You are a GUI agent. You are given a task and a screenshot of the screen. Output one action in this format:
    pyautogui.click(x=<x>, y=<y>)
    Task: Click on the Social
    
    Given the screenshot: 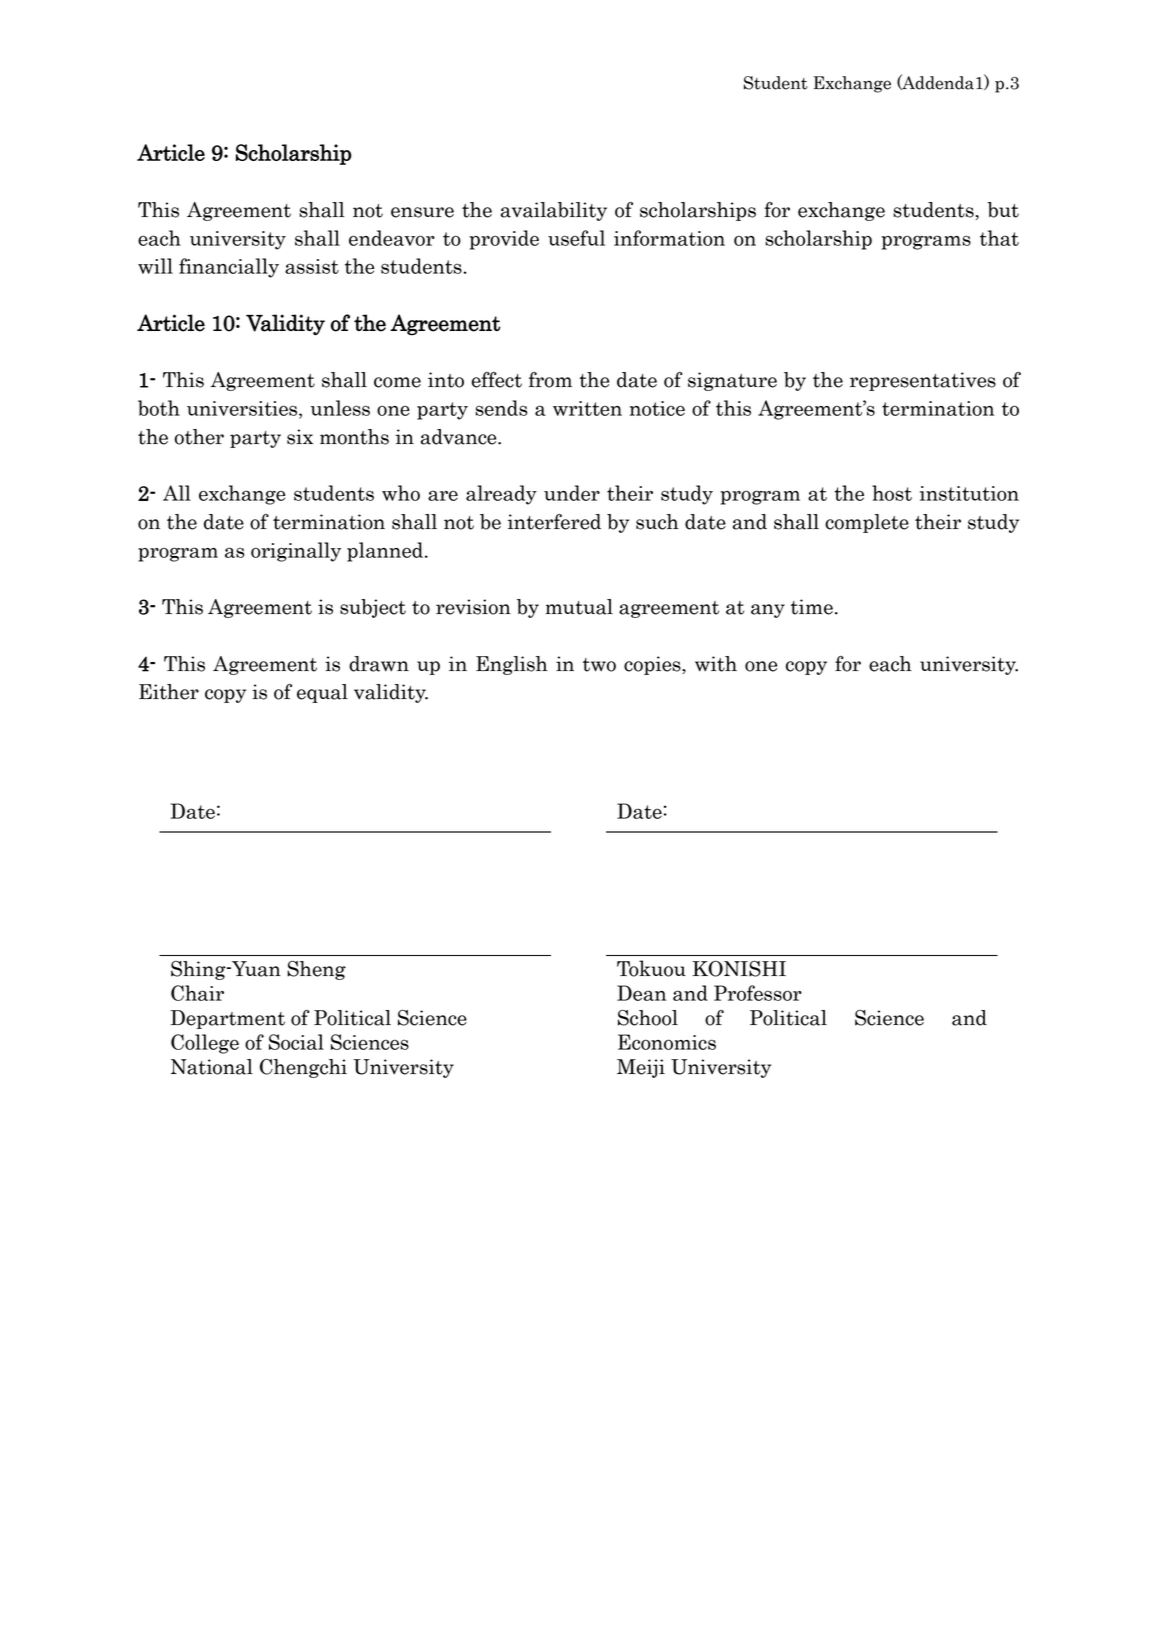 What is the action you would take?
    pyautogui.click(x=296, y=1042)
